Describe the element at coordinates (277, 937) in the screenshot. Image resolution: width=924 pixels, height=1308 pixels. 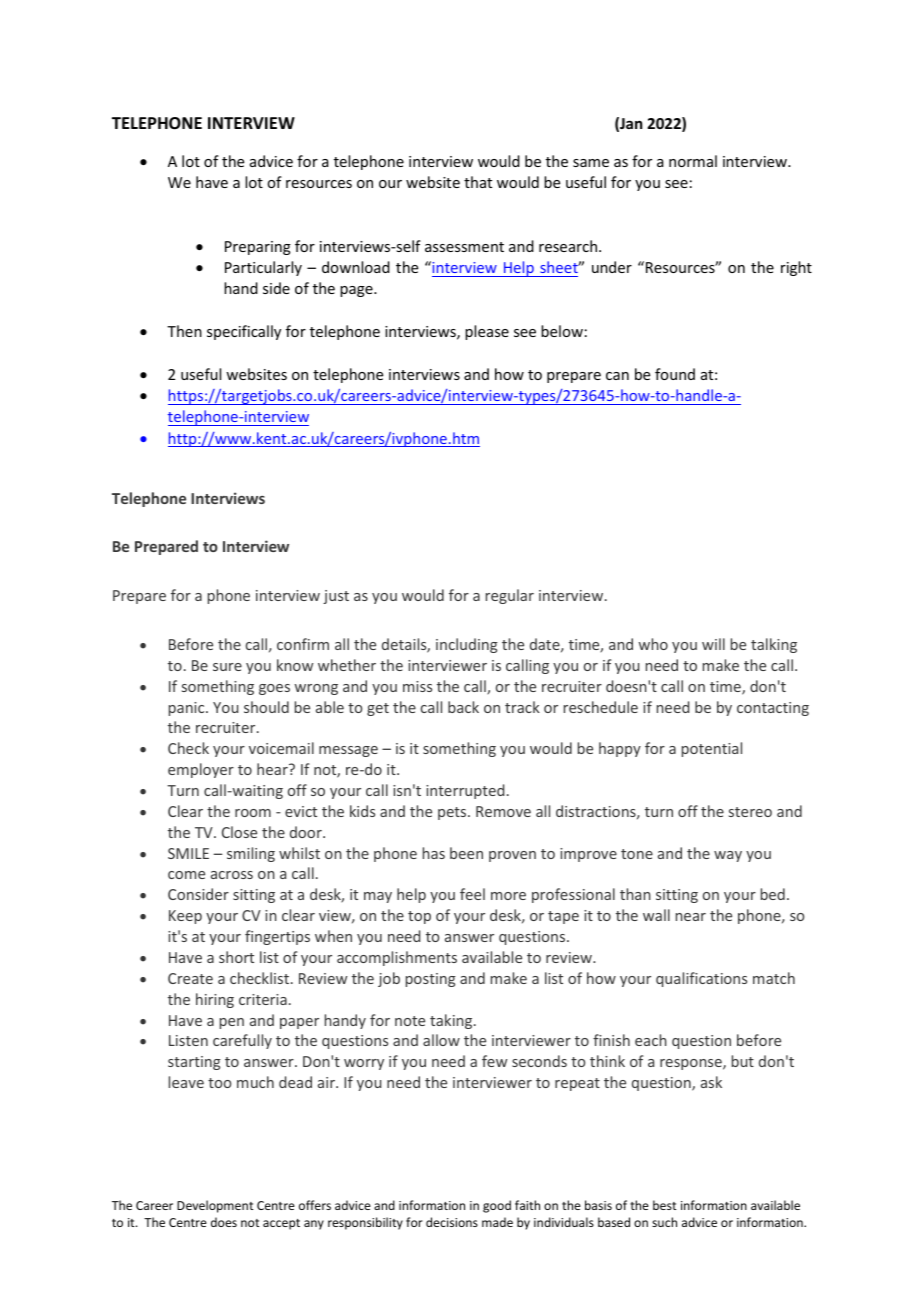
I see `fingertips` at that location.
